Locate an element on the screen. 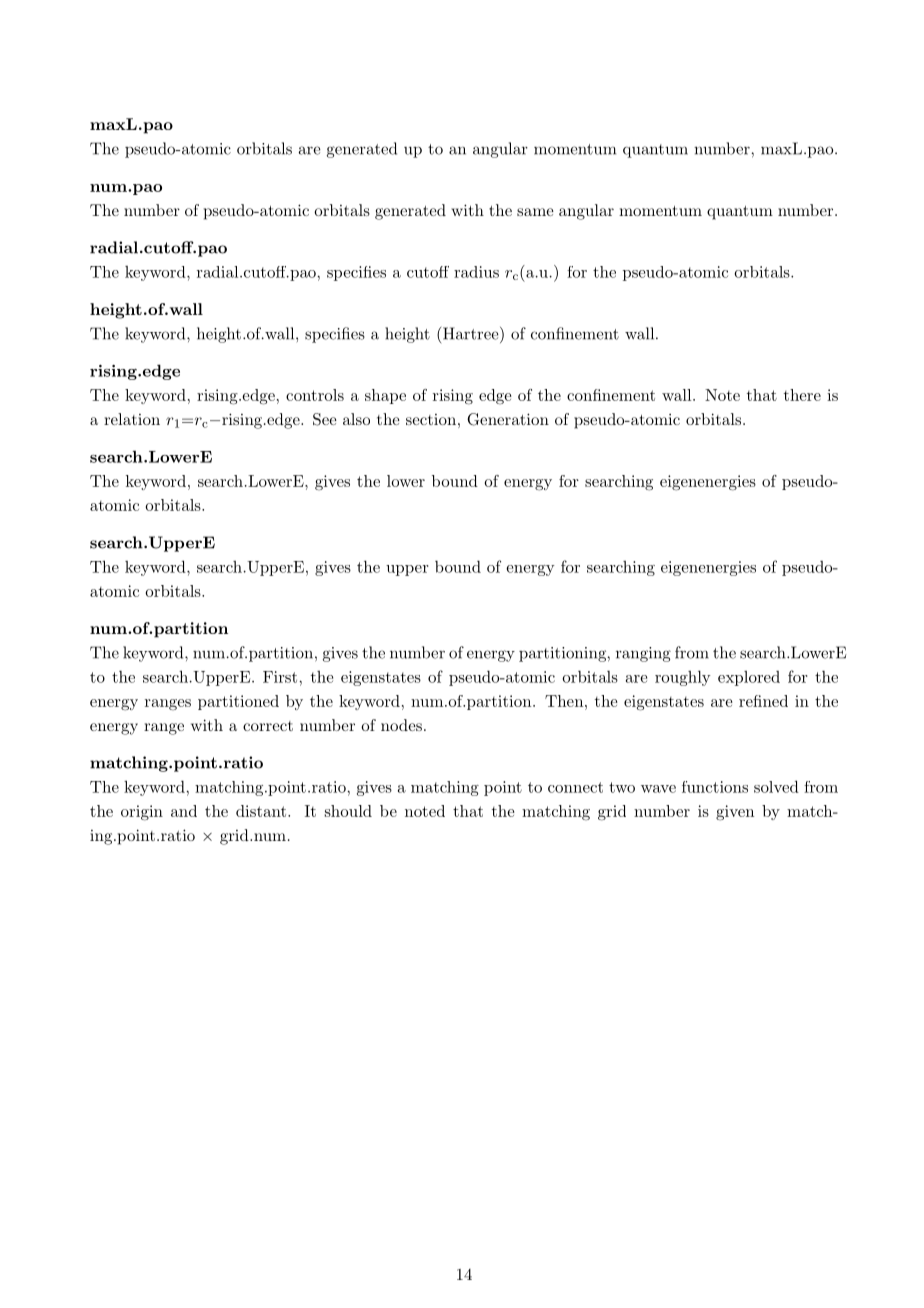 This screenshot has height=1308, width=924. radius is located at coordinates (476, 272).
